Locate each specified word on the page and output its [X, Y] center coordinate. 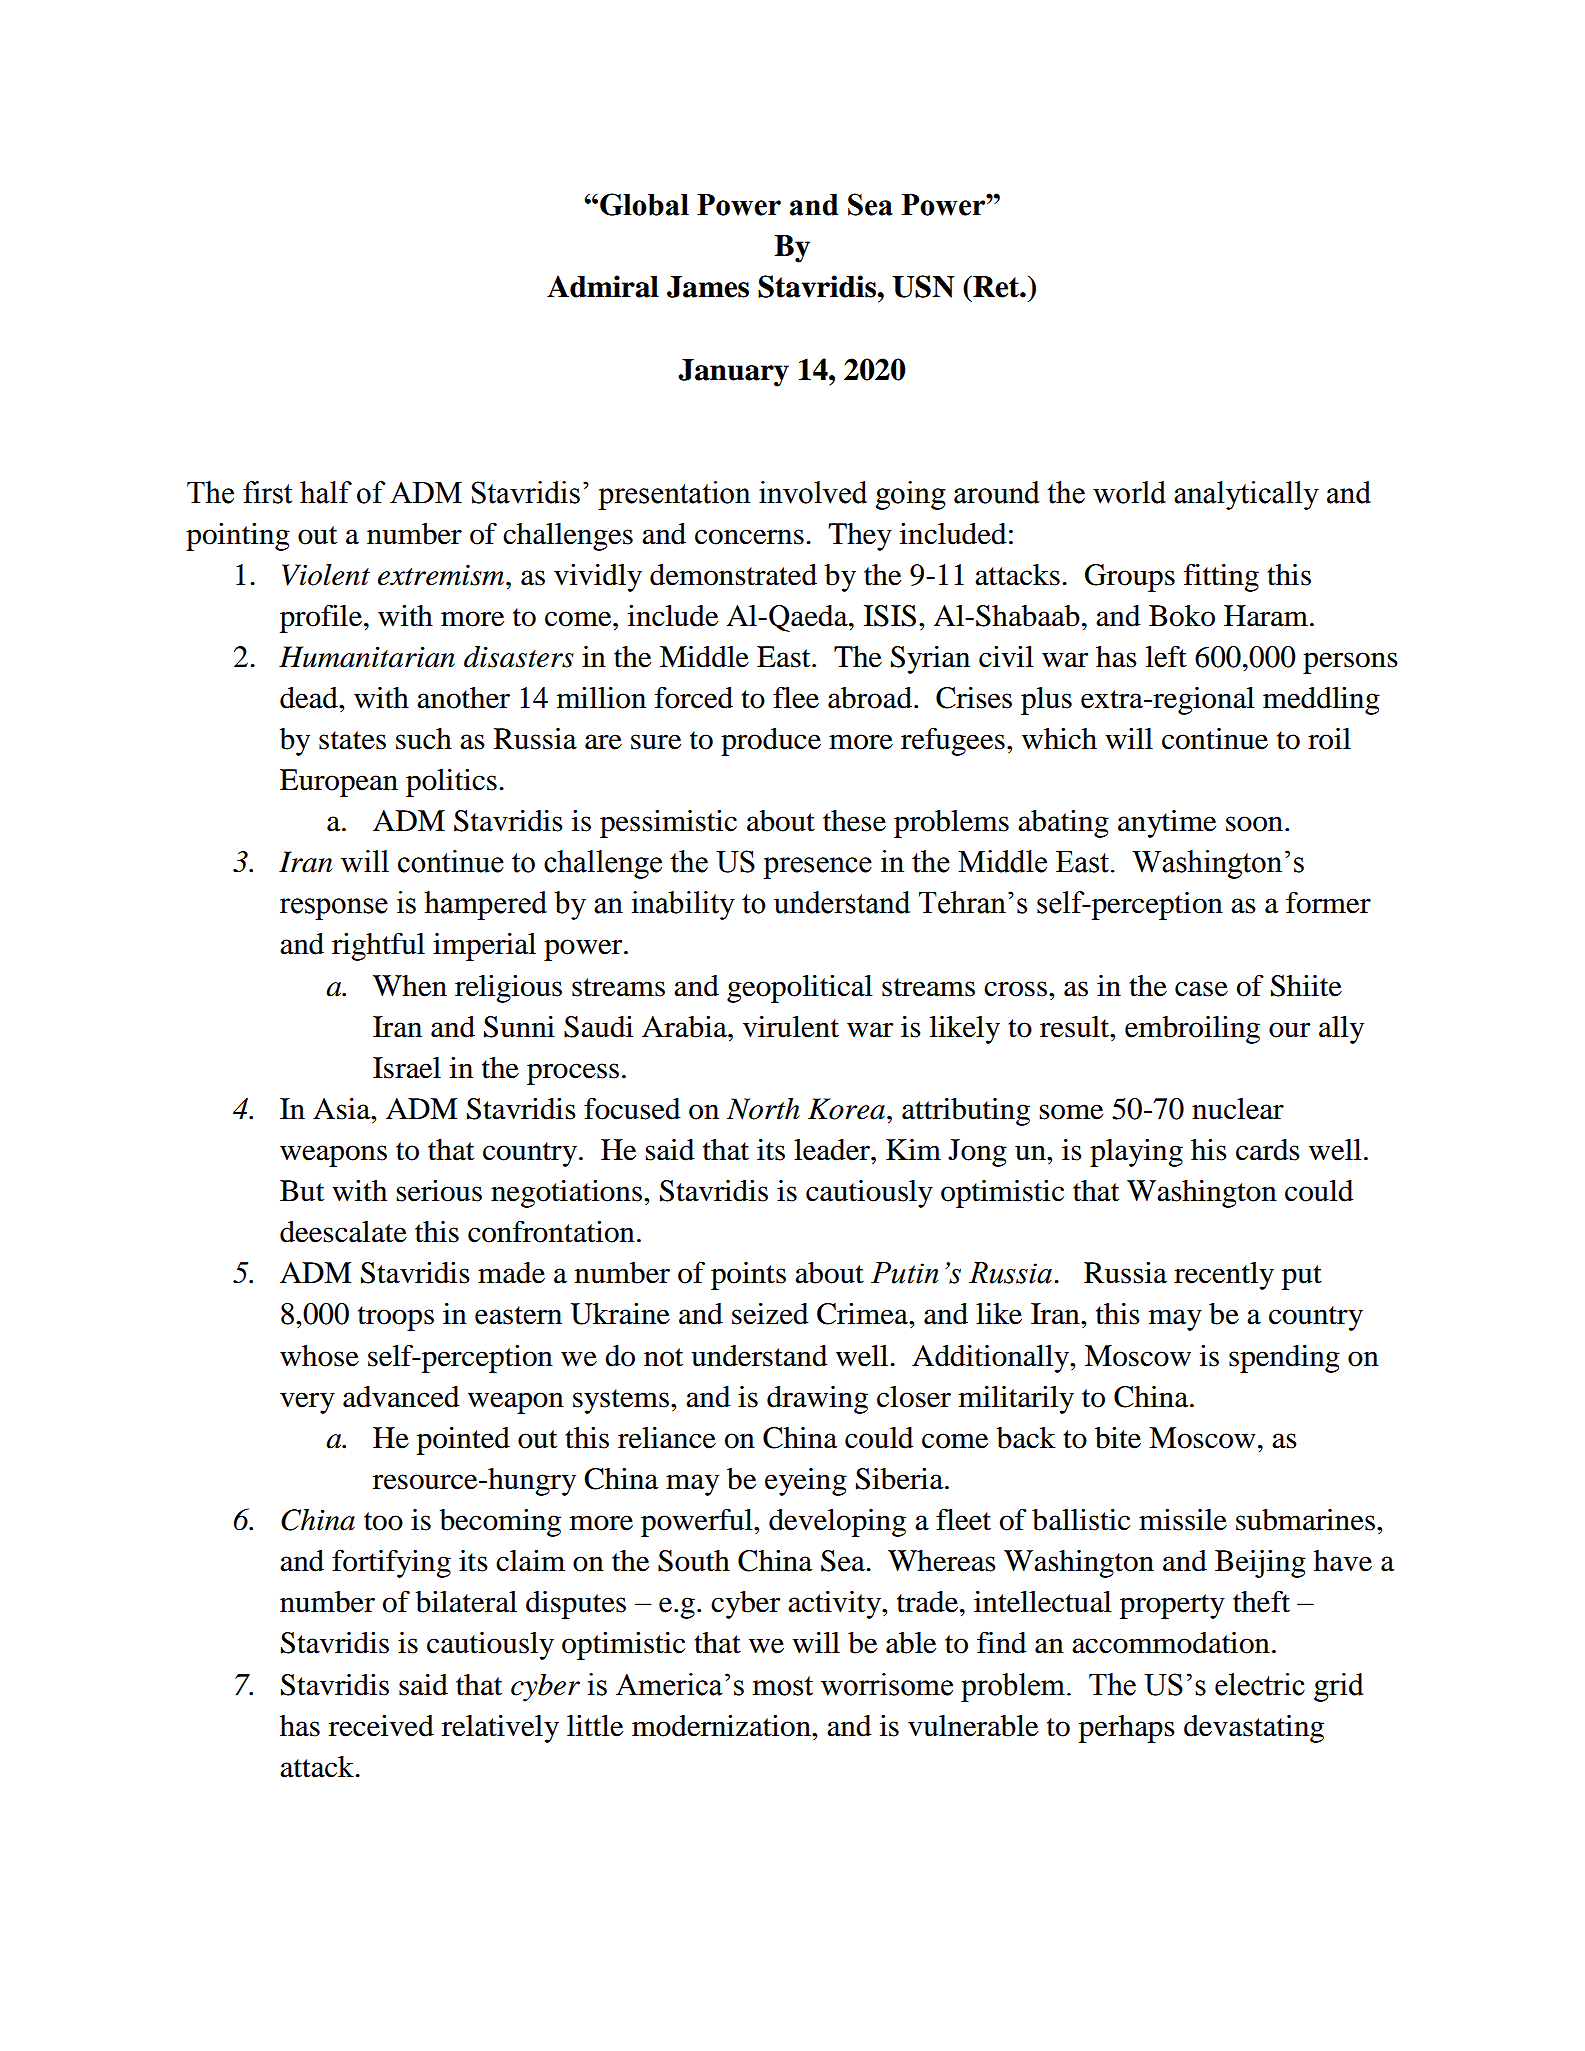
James [708, 287]
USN [923, 286]
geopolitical [799, 989]
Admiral [603, 286]
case [1201, 989]
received [381, 1726]
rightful [378, 946]
